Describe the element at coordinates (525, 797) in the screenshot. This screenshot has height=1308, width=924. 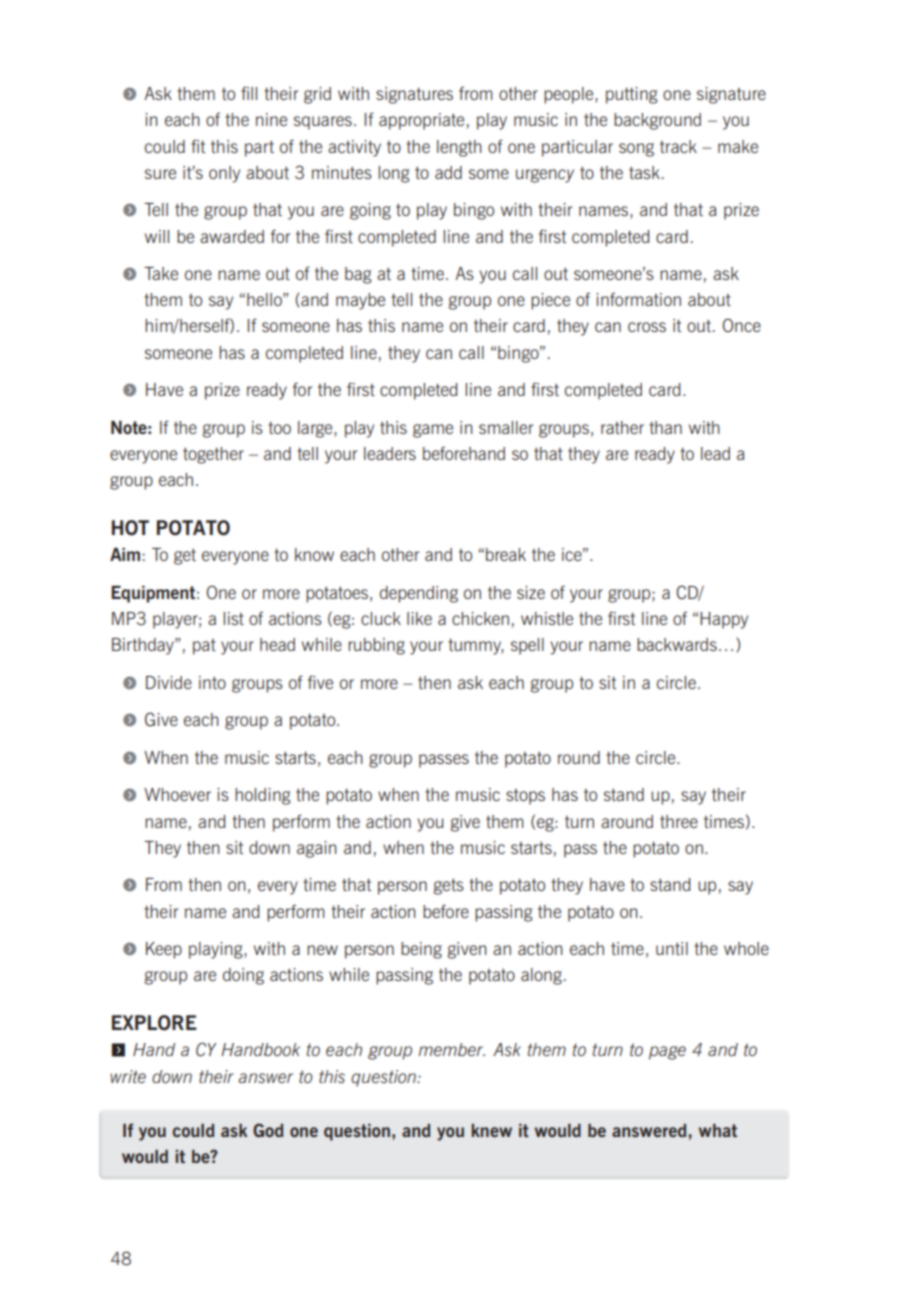
I see `stops` at that location.
